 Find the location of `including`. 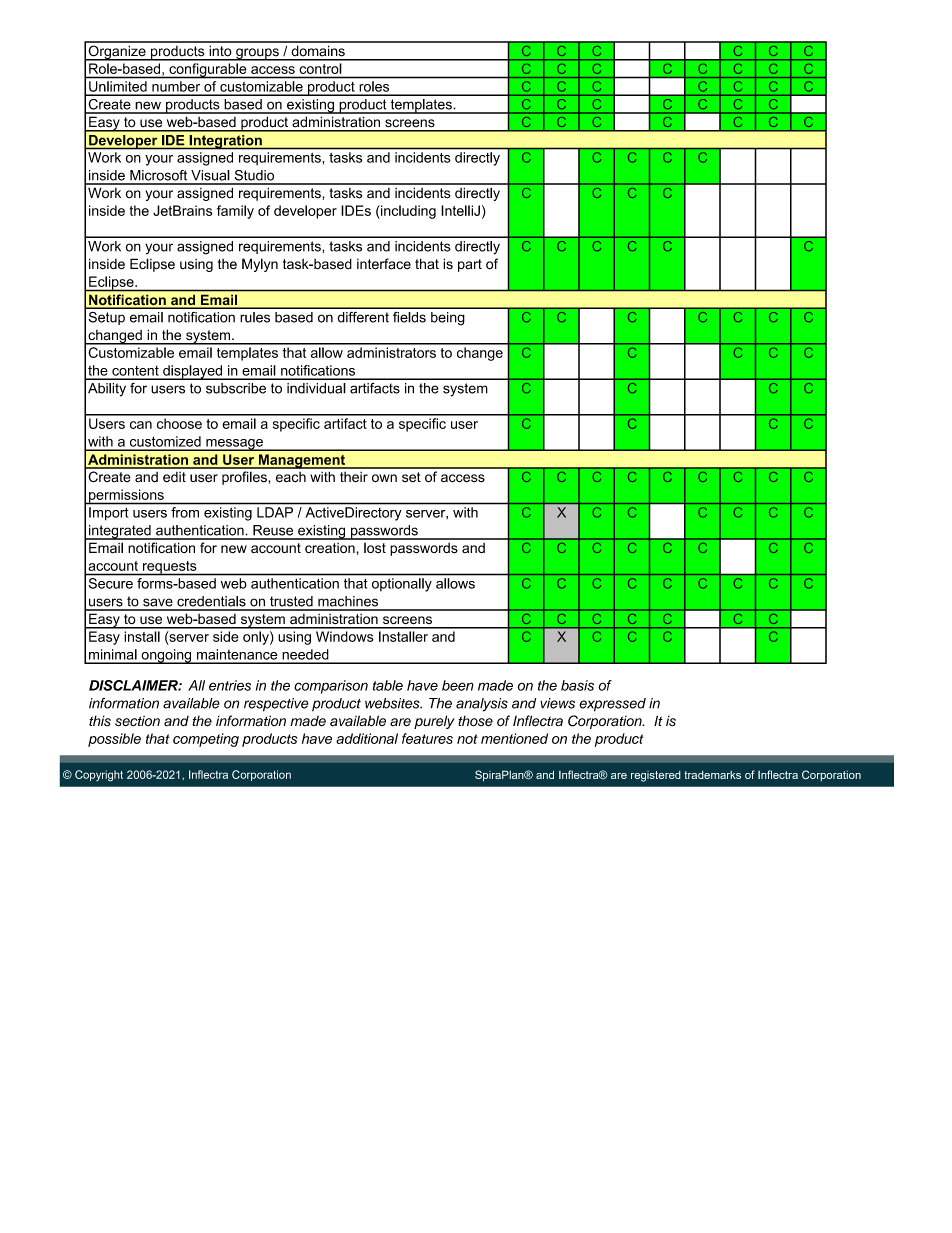

including is located at coordinates (407, 212).
